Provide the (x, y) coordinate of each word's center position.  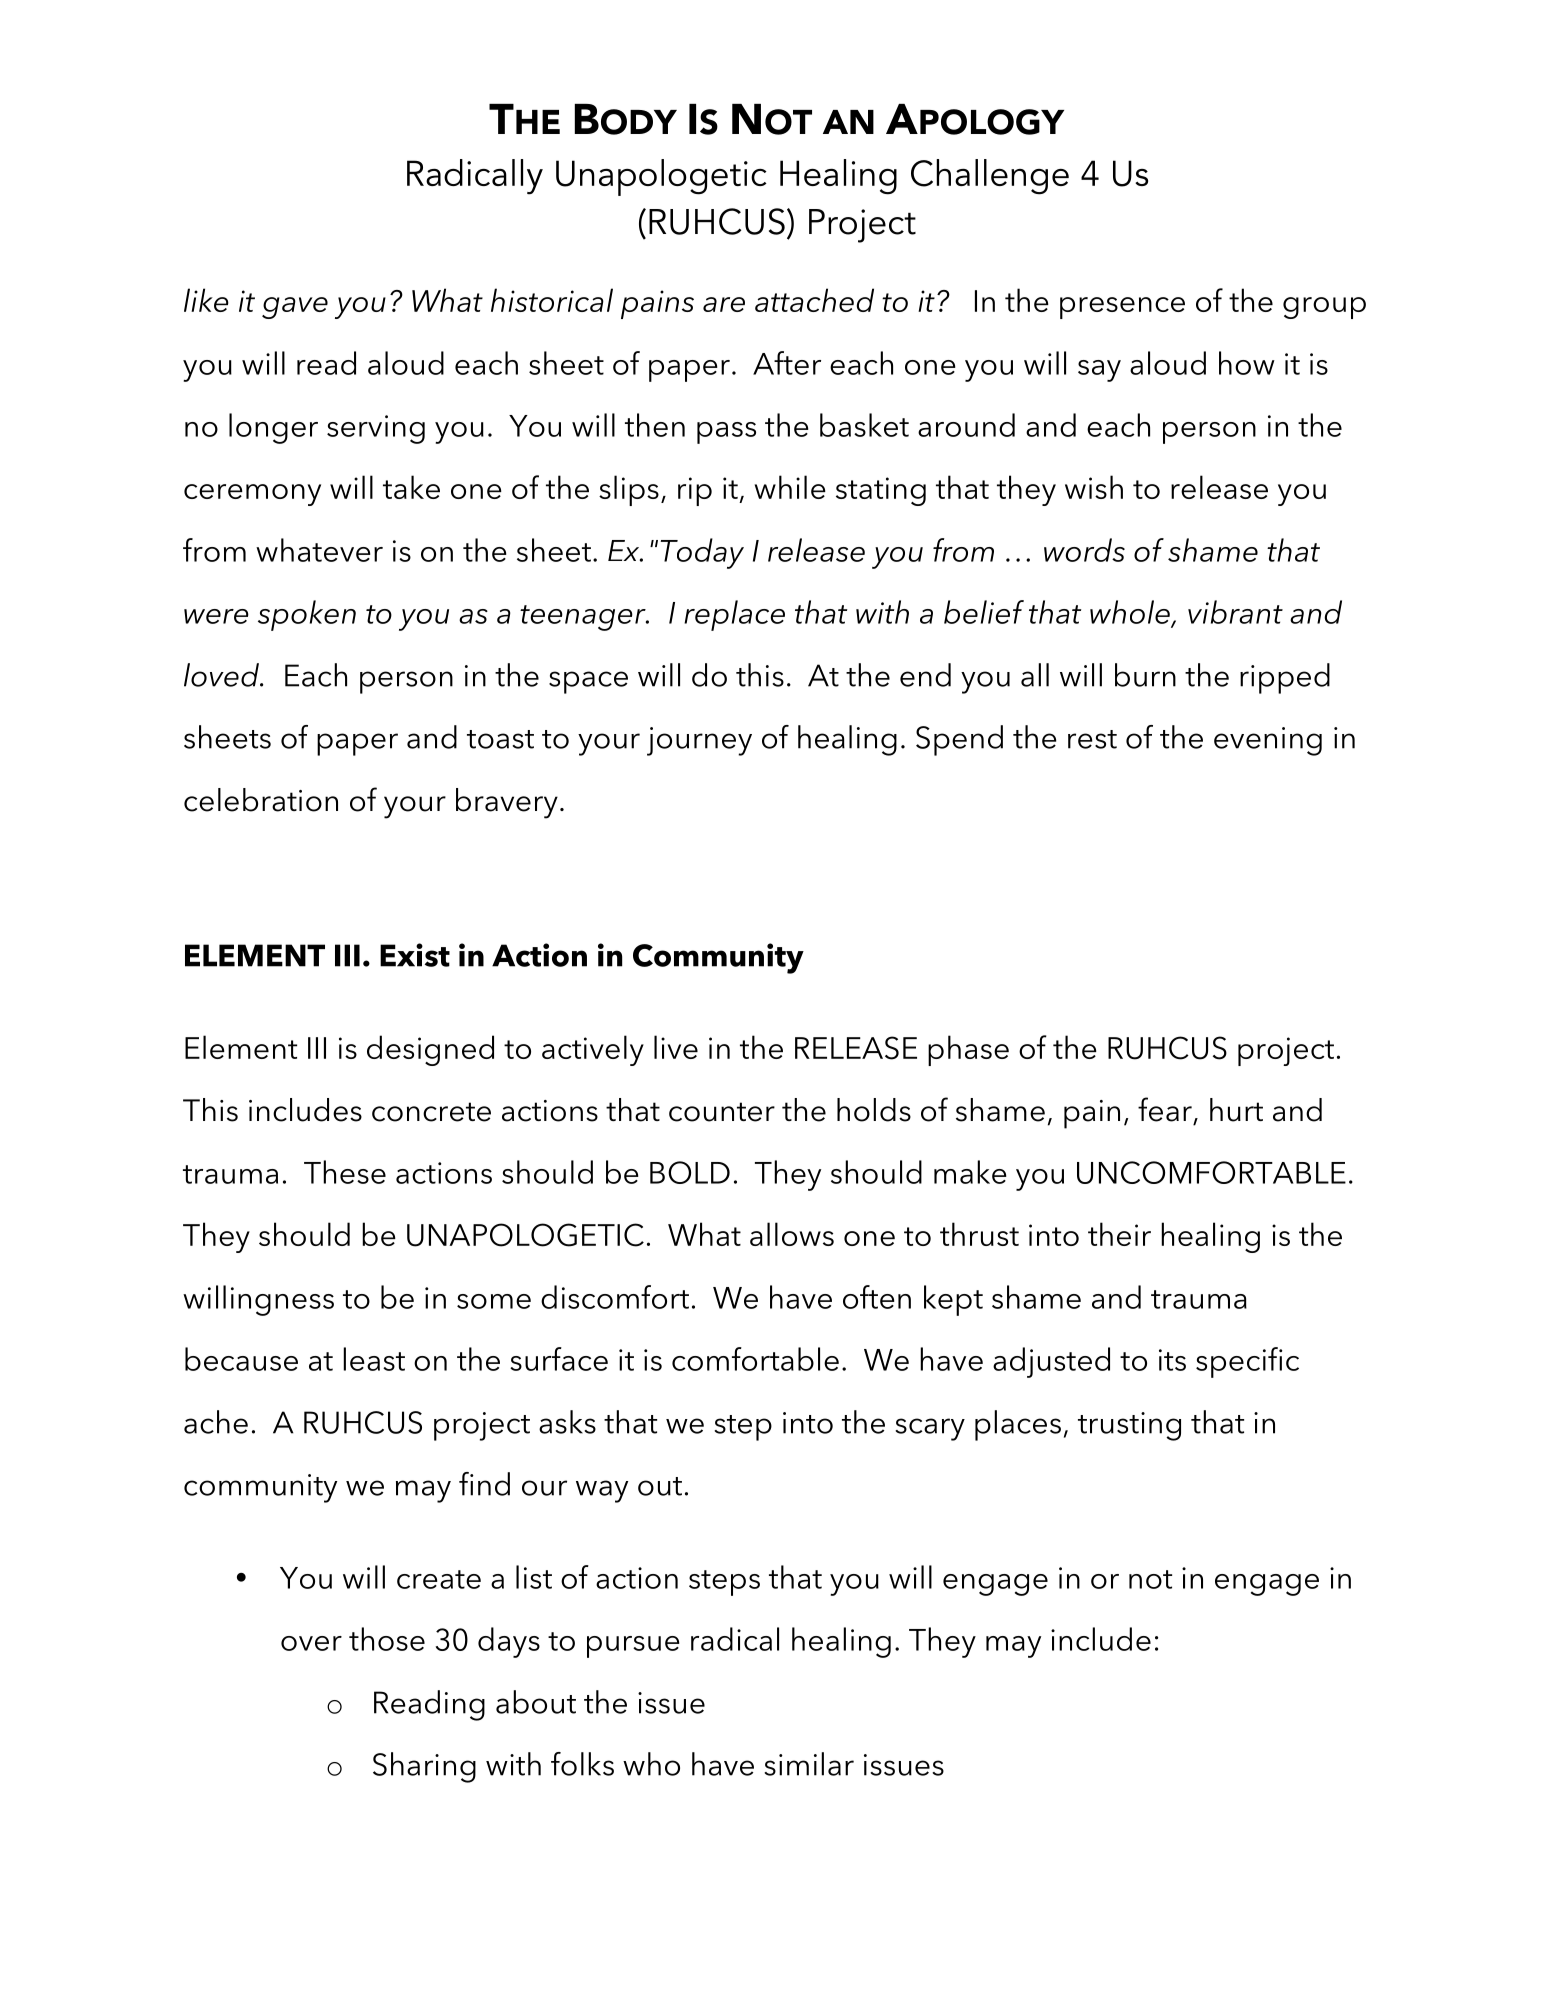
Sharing (424, 1767)
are (724, 304)
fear (1165, 1109)
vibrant (1235, 612)
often (877, 1297)
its (1172, 1360)
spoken (307, 615)
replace (734, 615)
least (374, 1359)
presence (1122, 308)
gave (295, 308)
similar (809, 1764)
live (676, 1047)
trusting (1129, 1426)
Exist (415, 955)
